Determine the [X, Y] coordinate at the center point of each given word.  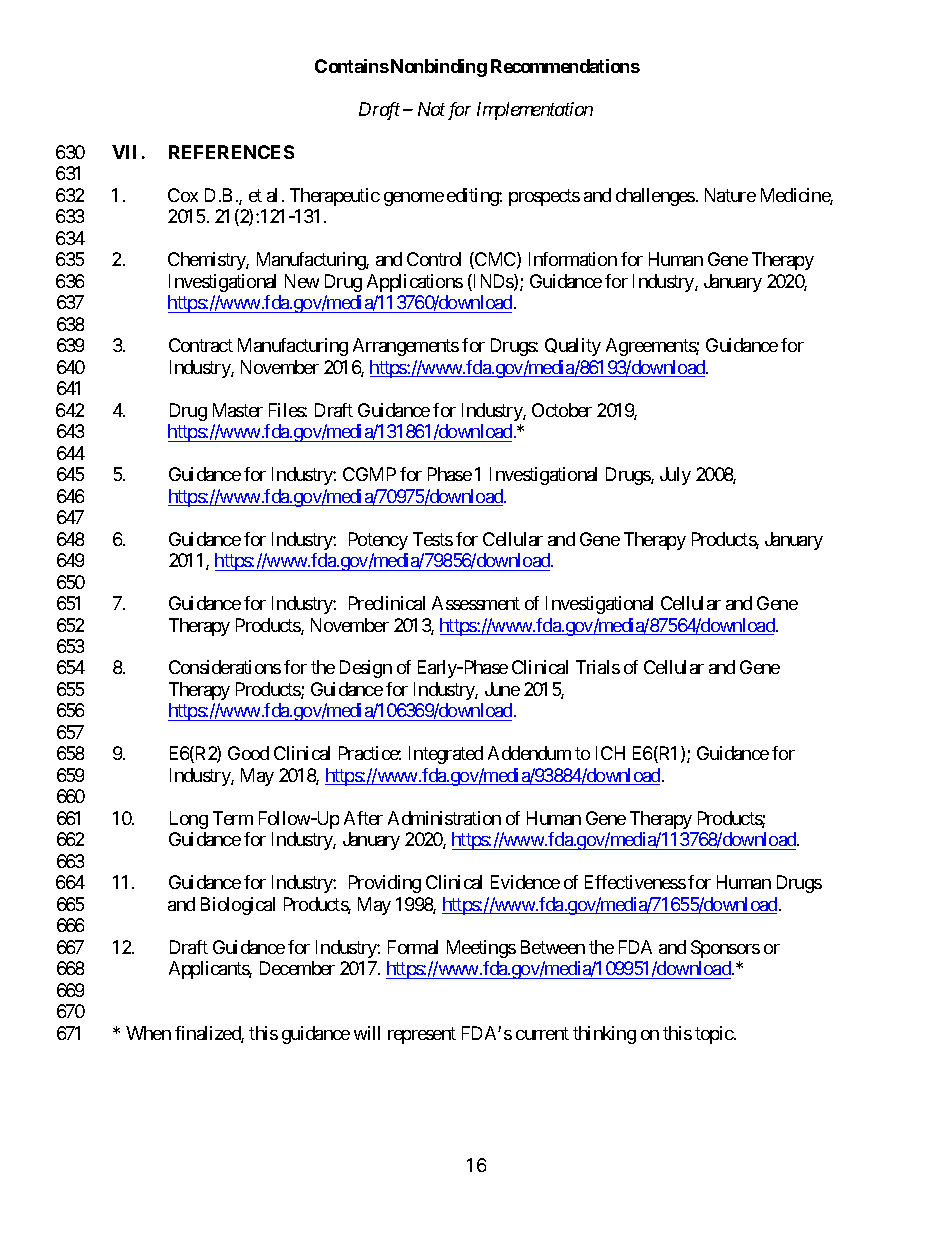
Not [431, 109]
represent [422, 1035]
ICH [610, 753]
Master [238, 410]
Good [248, 753]
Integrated [446, 755]
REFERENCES [231, 152]
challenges [655, 197]
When [148, 1033]
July [675, 476]
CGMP [369, 474]
